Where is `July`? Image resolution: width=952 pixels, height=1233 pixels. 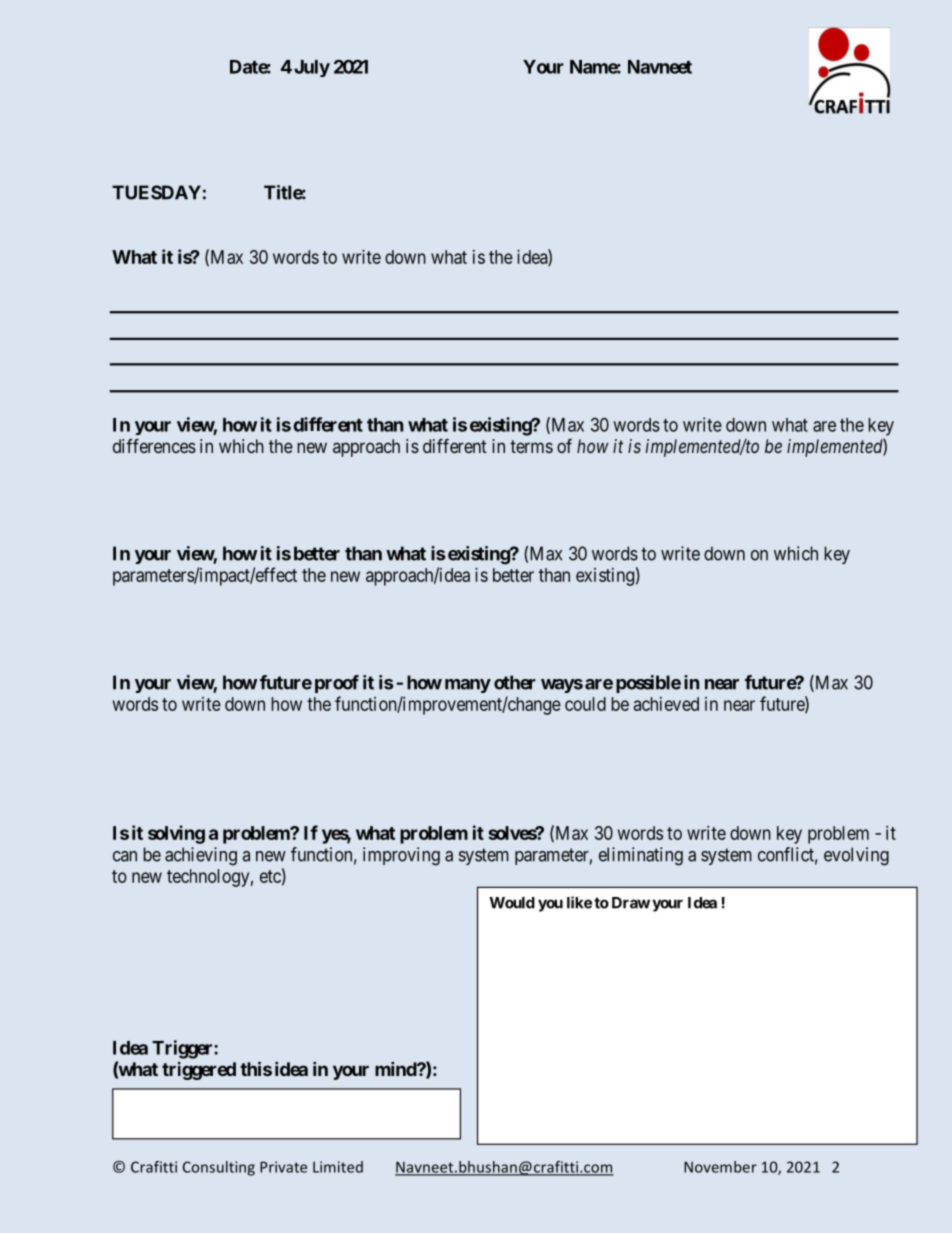
July is located at coordinates (312, 68).
